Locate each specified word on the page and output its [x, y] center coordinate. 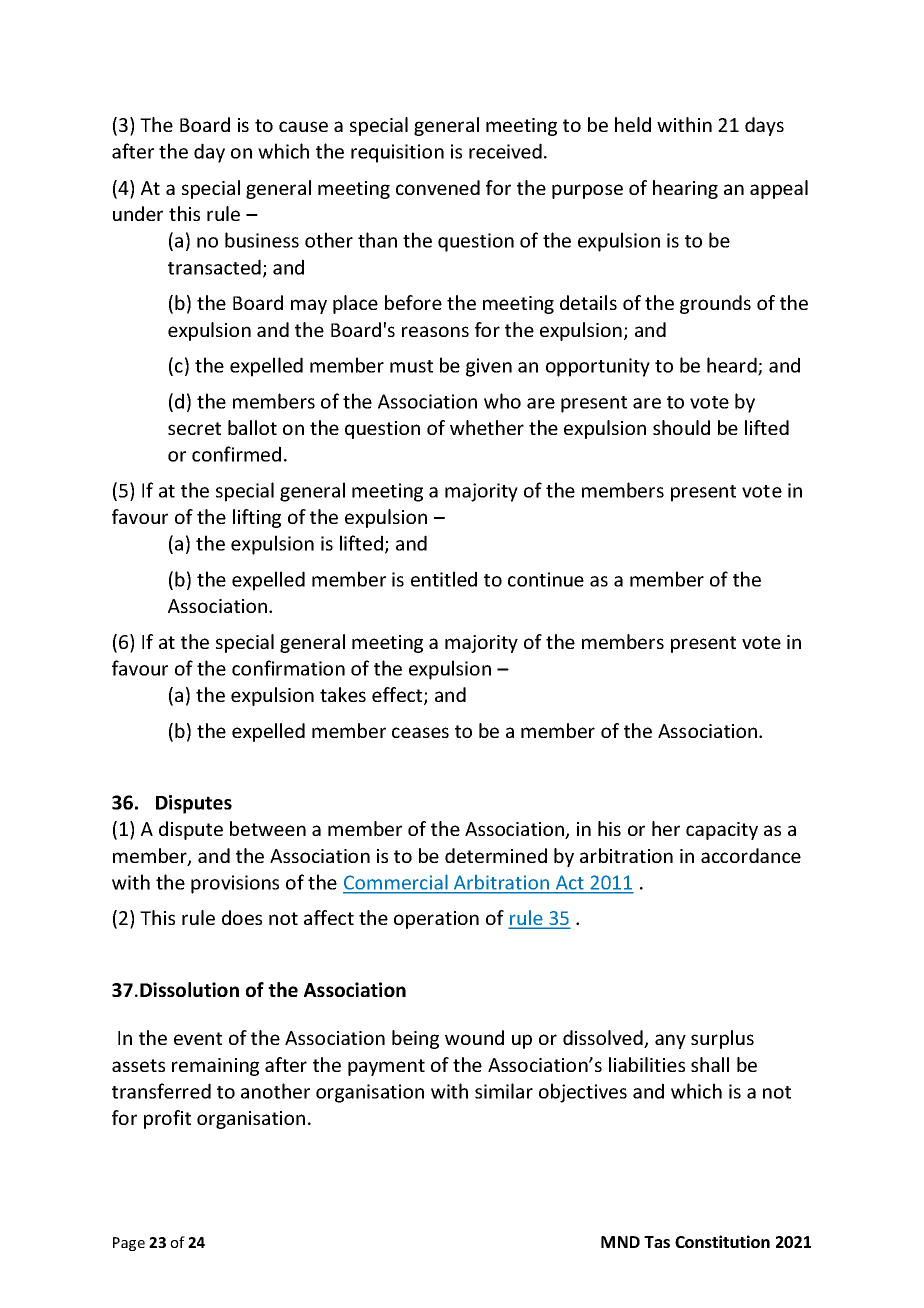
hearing [685, 189]
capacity [722, 831]
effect [398, 696]
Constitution [722, 1241]
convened [438, 187]
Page [129, 1244]
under [138, 213]
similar [504, 1091]
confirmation [288, 668]
